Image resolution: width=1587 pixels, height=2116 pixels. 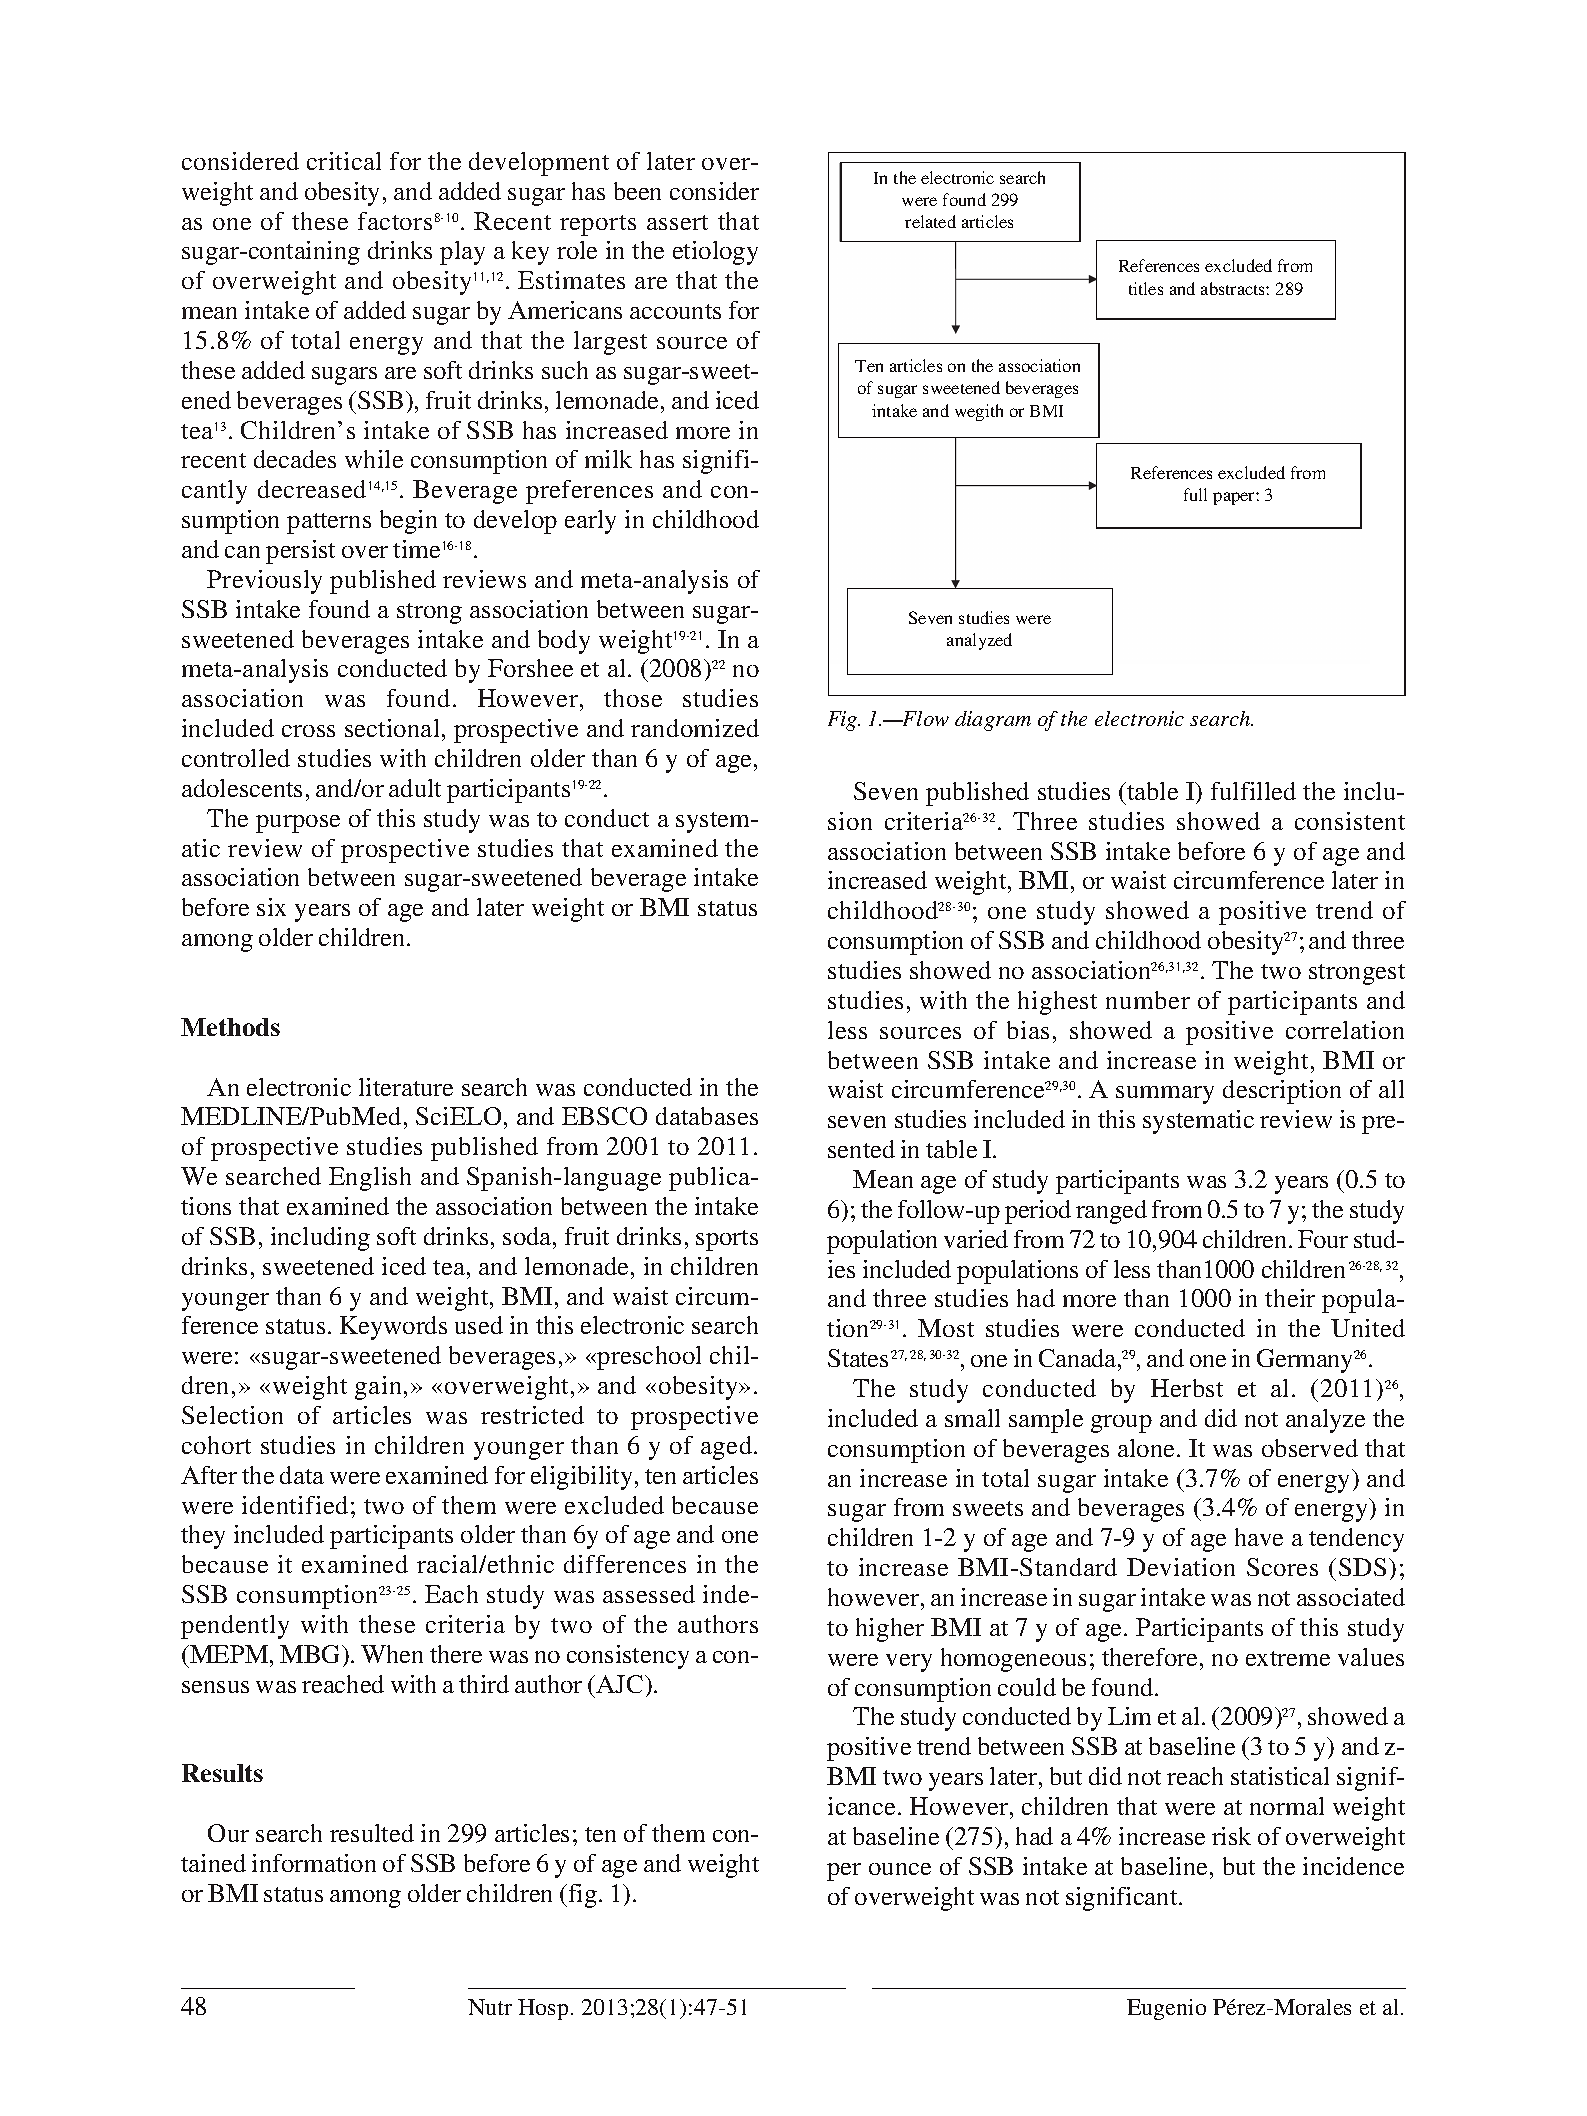 What do you see at coordinates (1165, 1095) in the screenshot?
I see `summary` at bounding box center [1165, 1095].
